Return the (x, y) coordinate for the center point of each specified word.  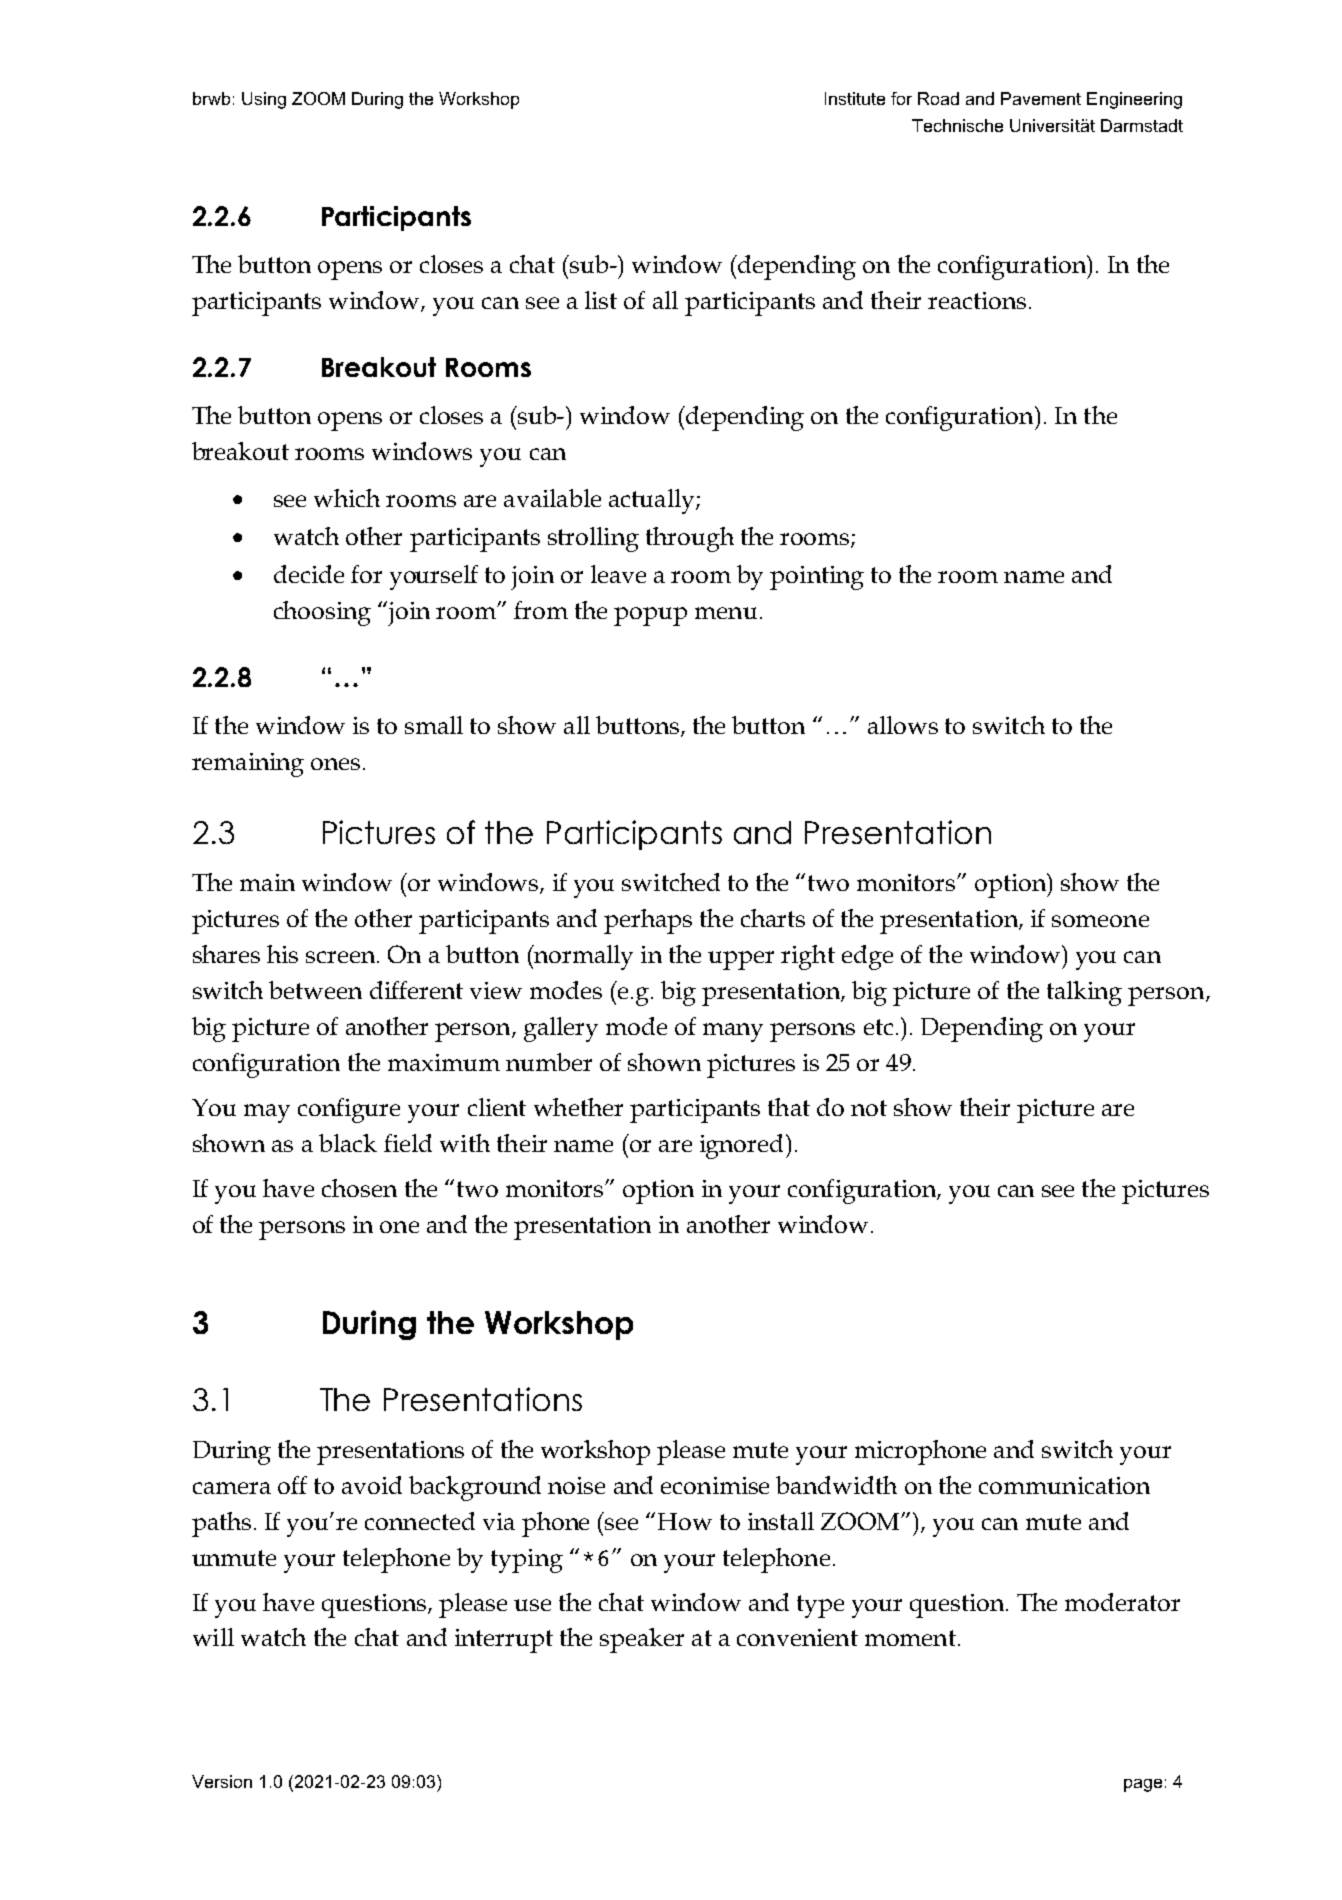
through (690, 539)
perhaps (648, 921)
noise (576, 1485)
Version (222, 1781)
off (292, 1485)
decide (309, 574)
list (601, 300)
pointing (817, 578)
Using (264, 100)
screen (342, 957)
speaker (642, 1640)
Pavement (1041, 98)
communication (1064, 1485)
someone (1100, 921)
